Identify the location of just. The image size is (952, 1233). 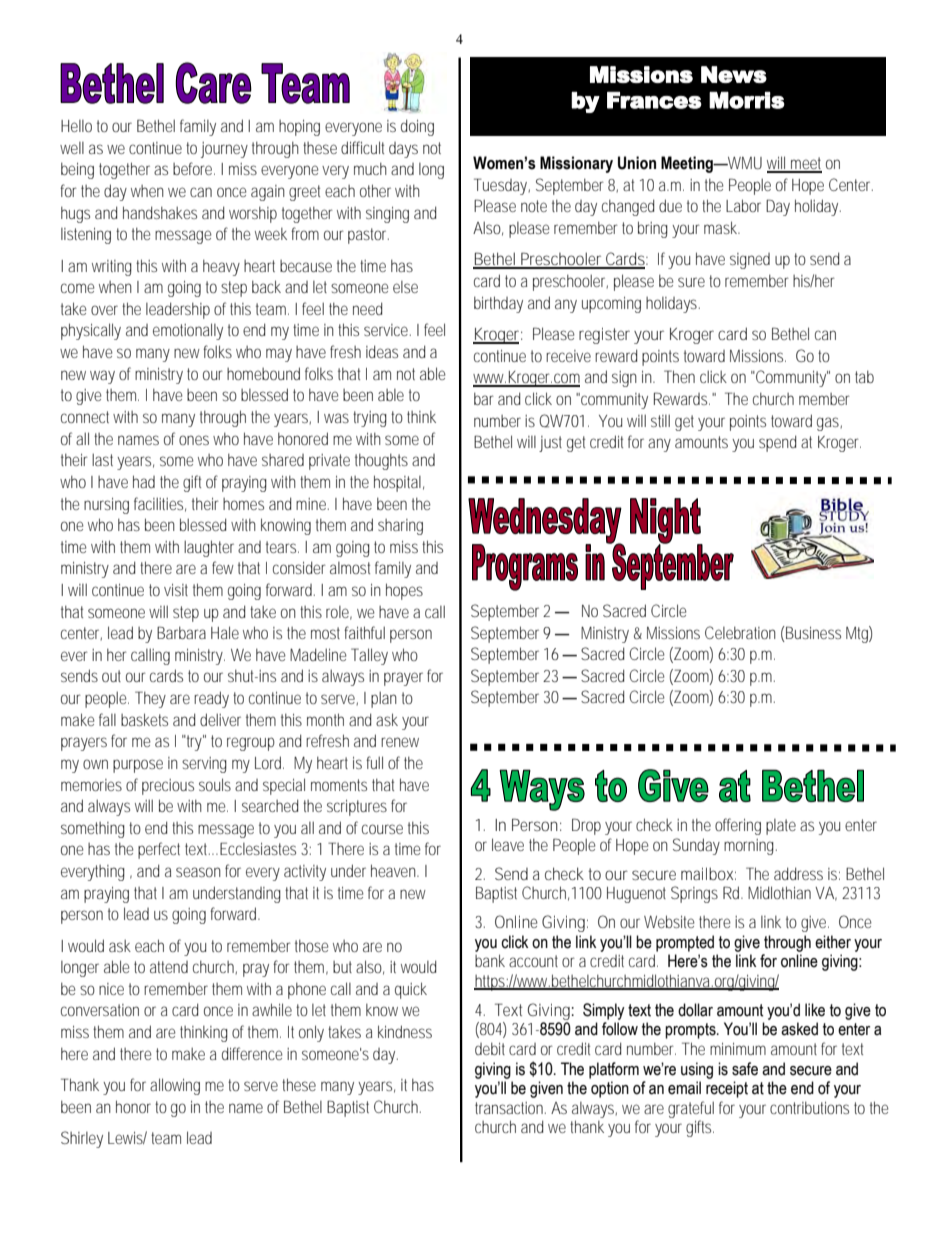
(550, 444).
